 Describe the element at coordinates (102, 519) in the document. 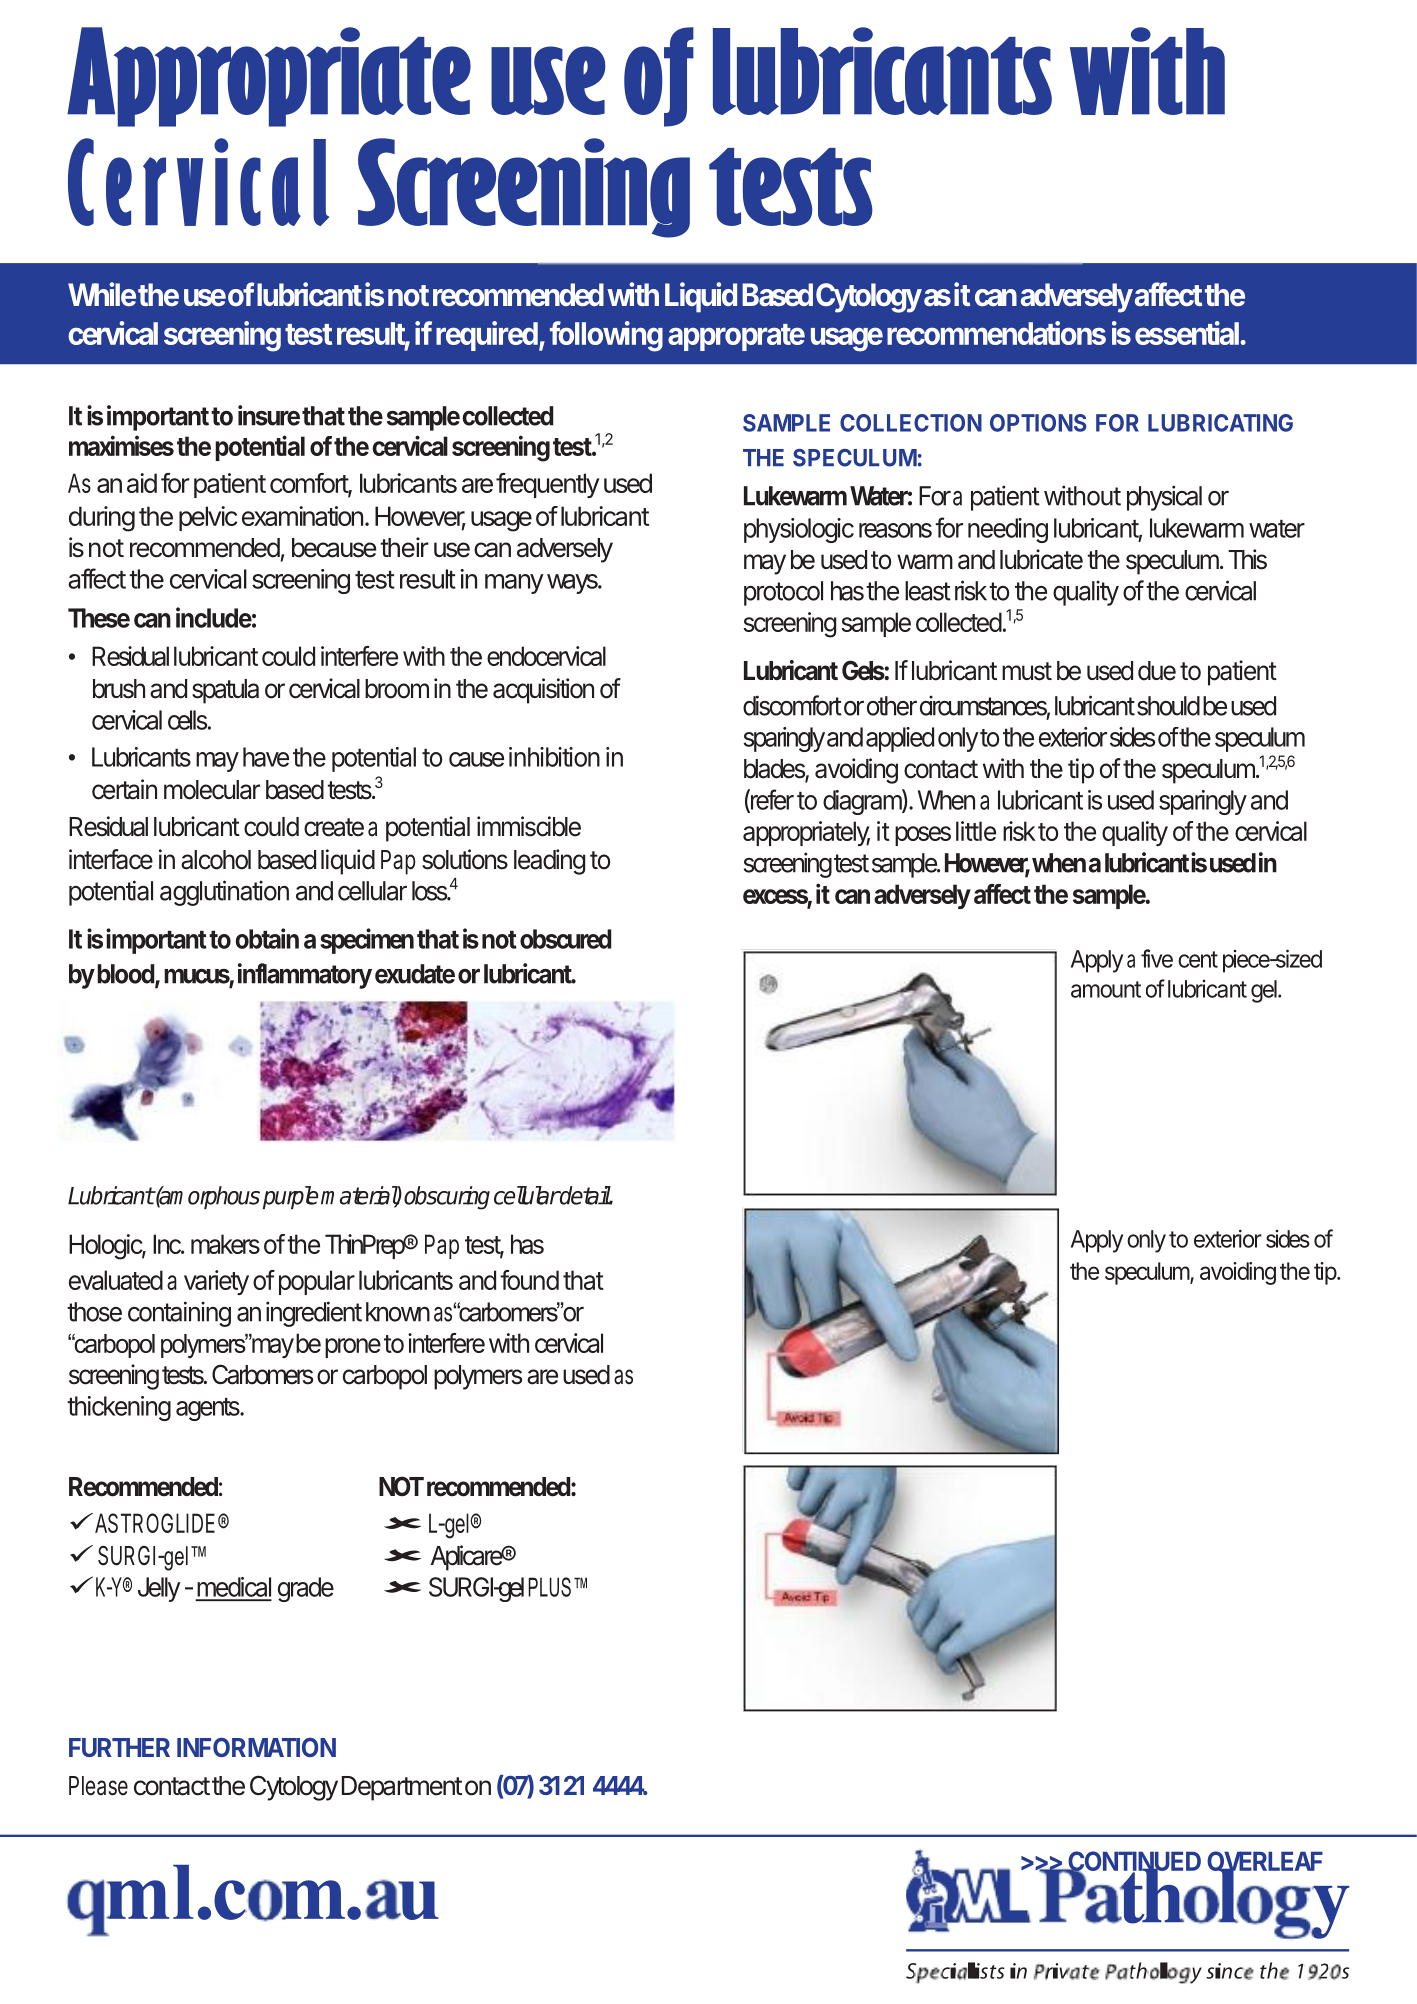

I see `during` at that location.
